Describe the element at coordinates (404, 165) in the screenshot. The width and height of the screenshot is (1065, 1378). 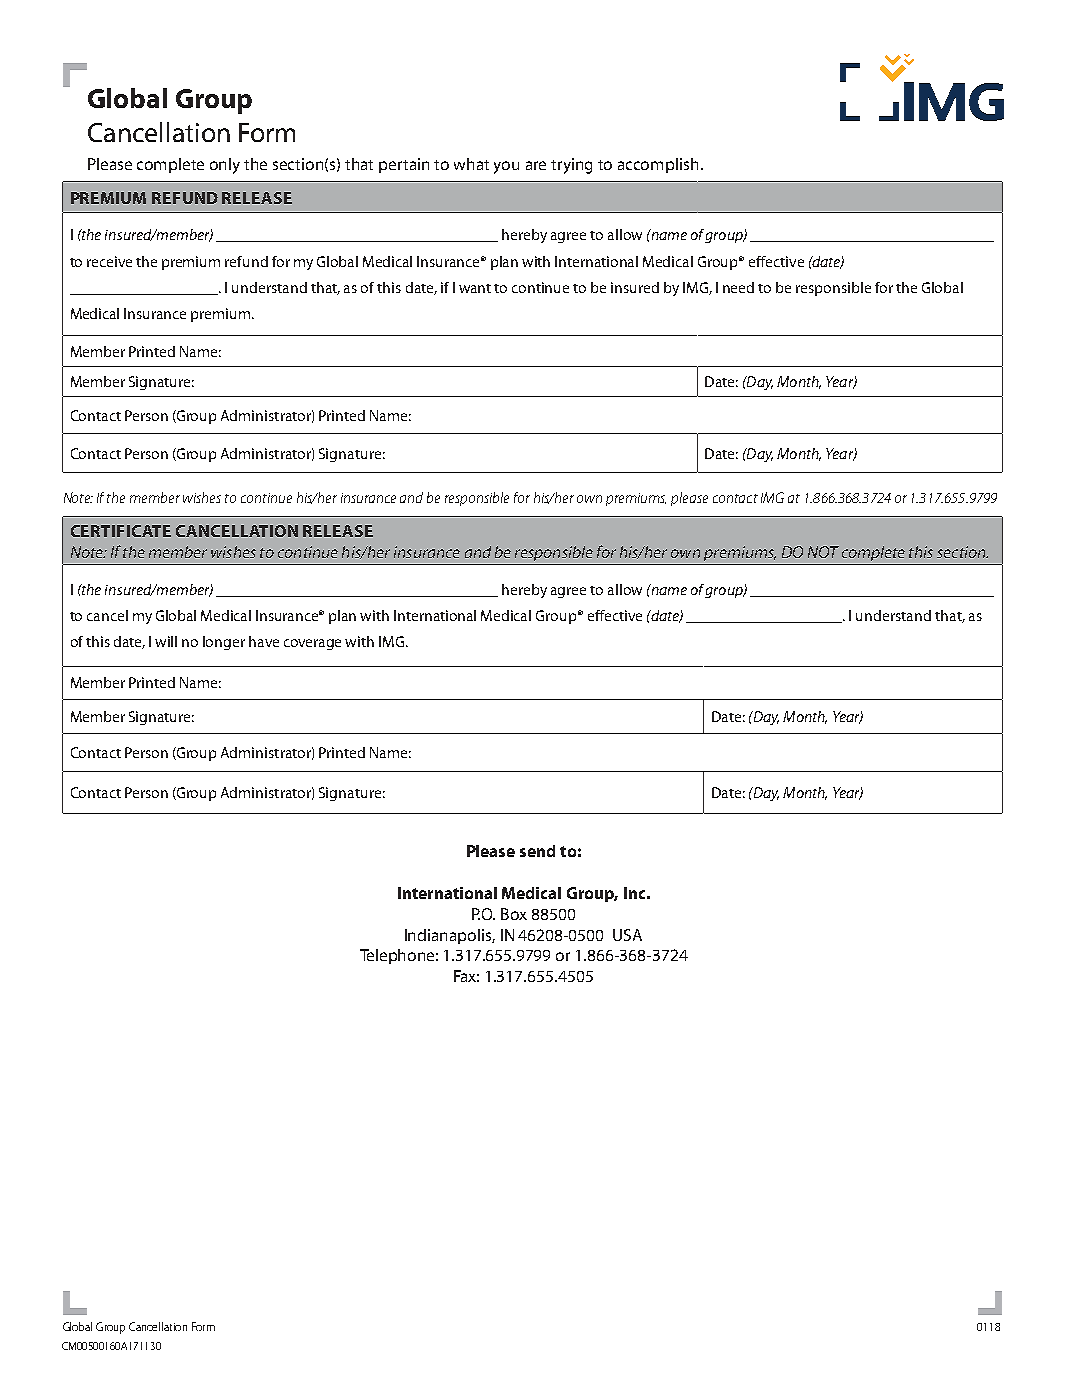
I see `pertain` at that location.
